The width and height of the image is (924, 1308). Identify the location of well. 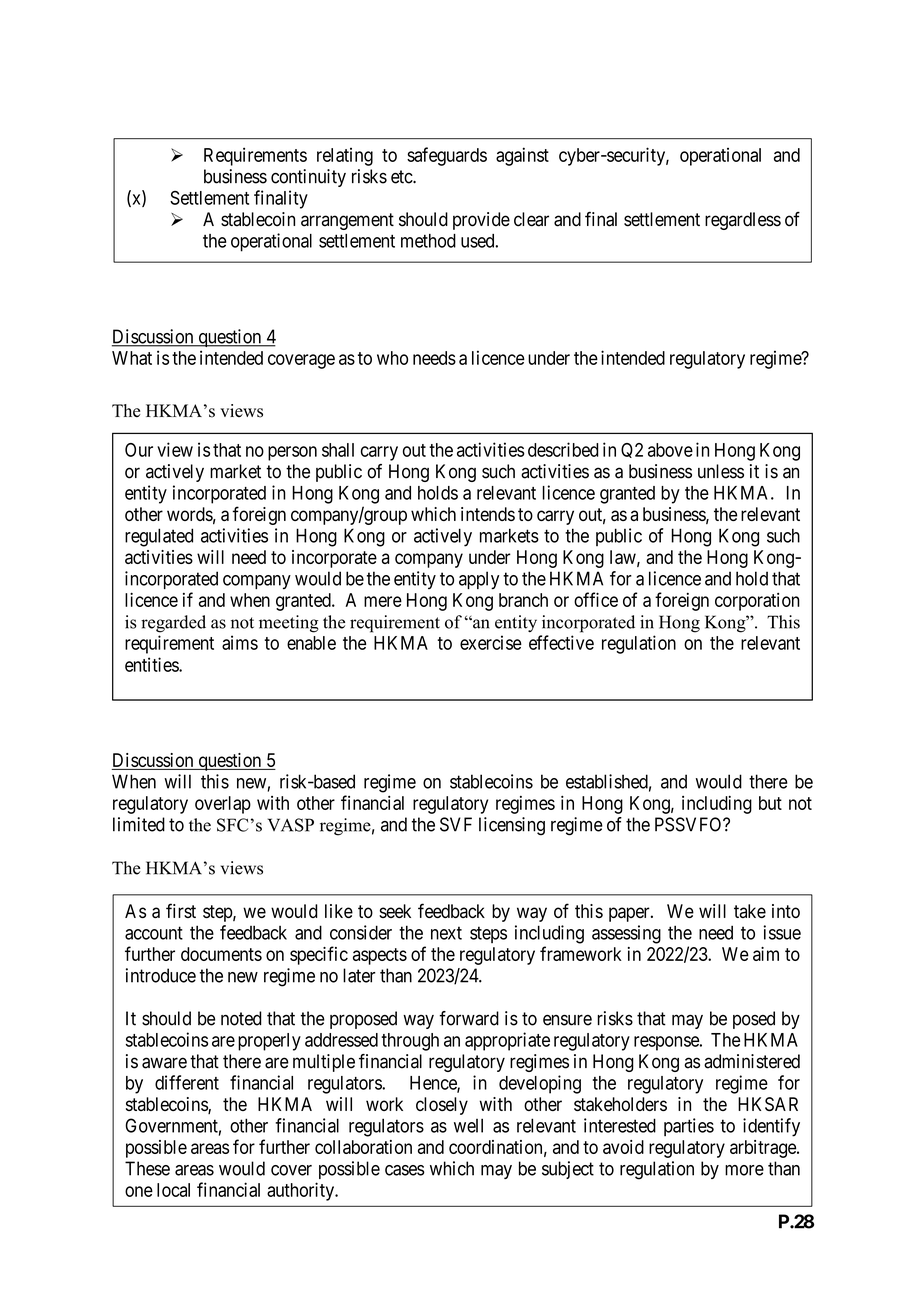
(468, 1125).
